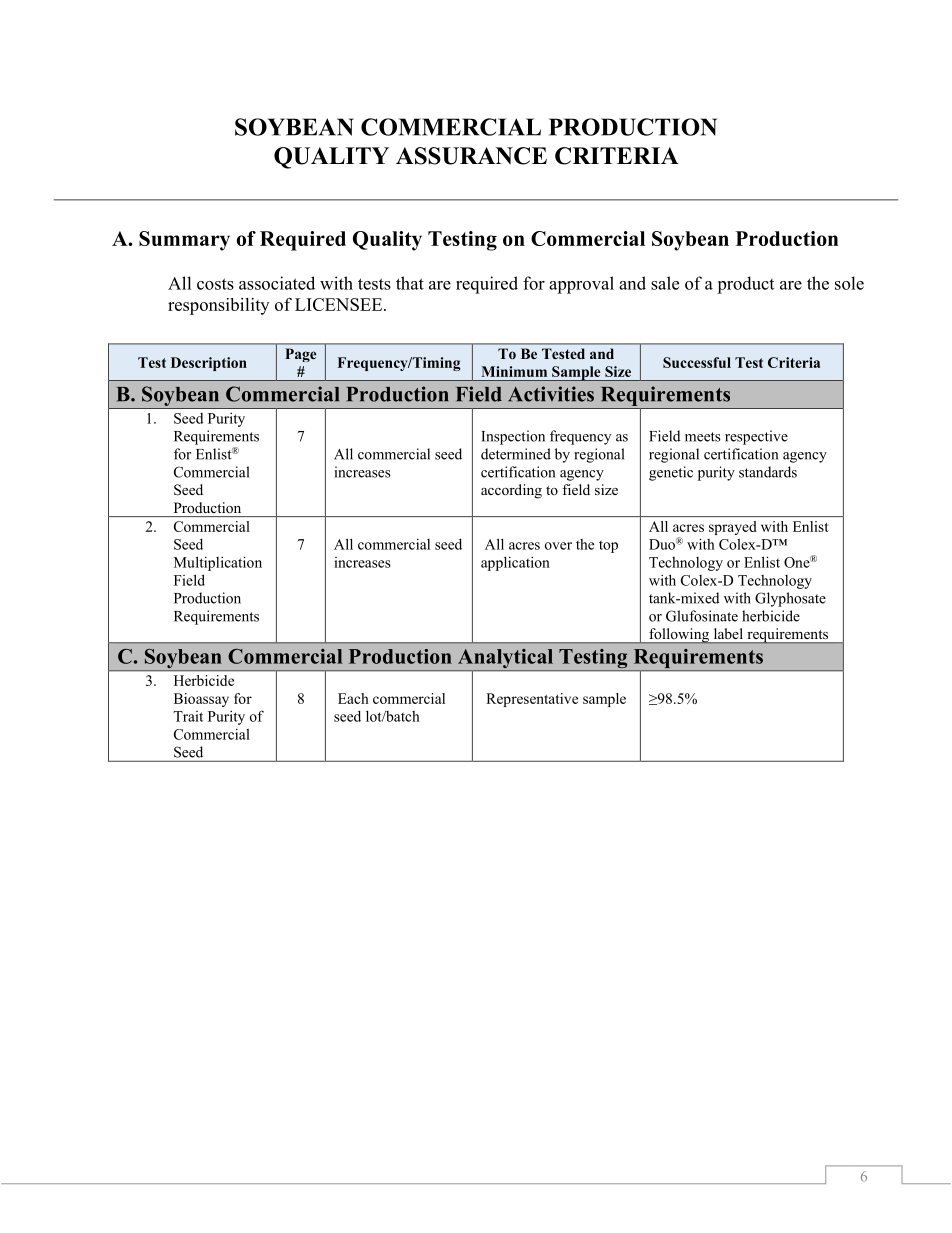 This image has width=952, height=1233. What do you see at coordinates (514, 371) in the image?
I see `Minimum` at bounding box center [514, 371].
